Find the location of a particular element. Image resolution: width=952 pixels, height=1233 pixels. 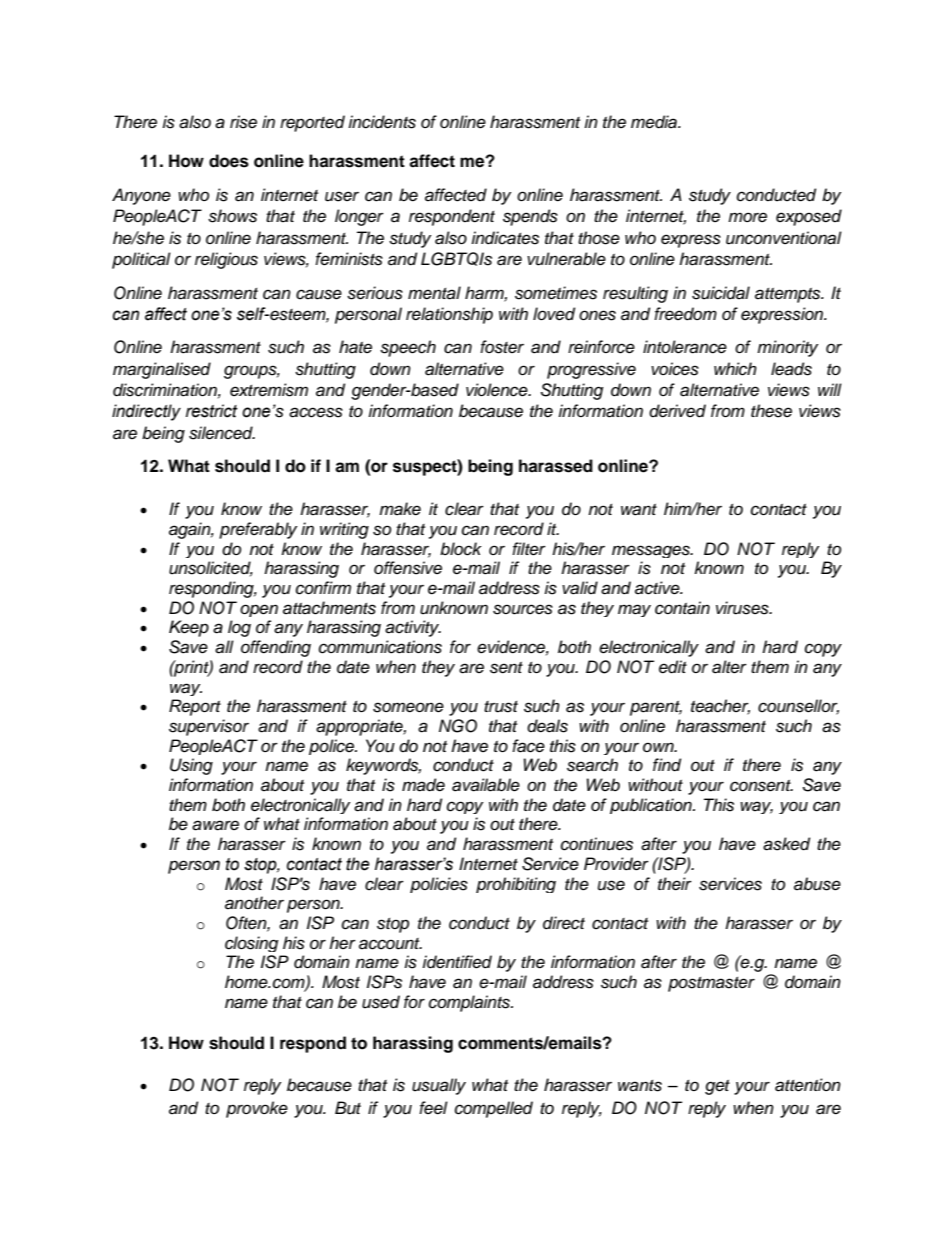

silenced is located at coordinates (222, 433).
